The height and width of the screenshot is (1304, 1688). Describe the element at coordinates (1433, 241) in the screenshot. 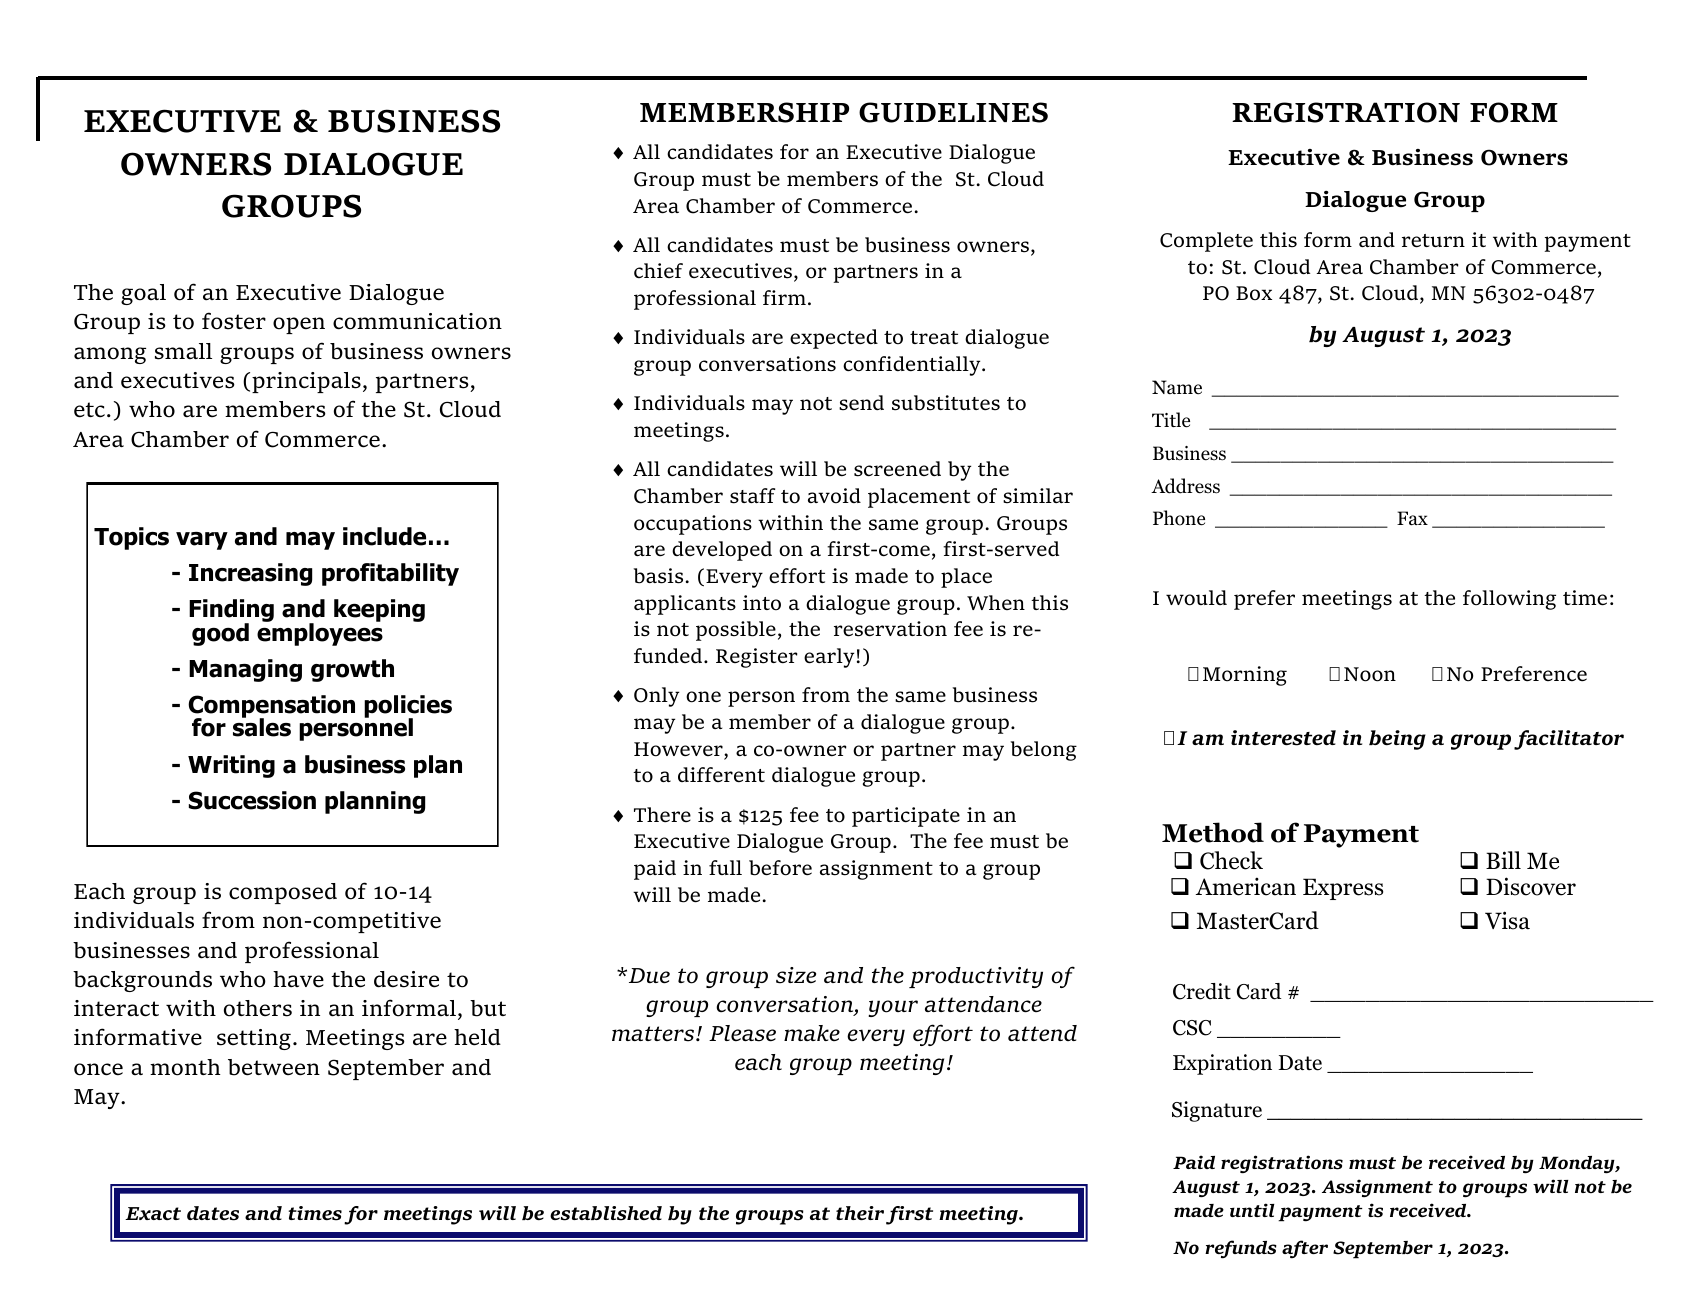

I see `return` at that location.
